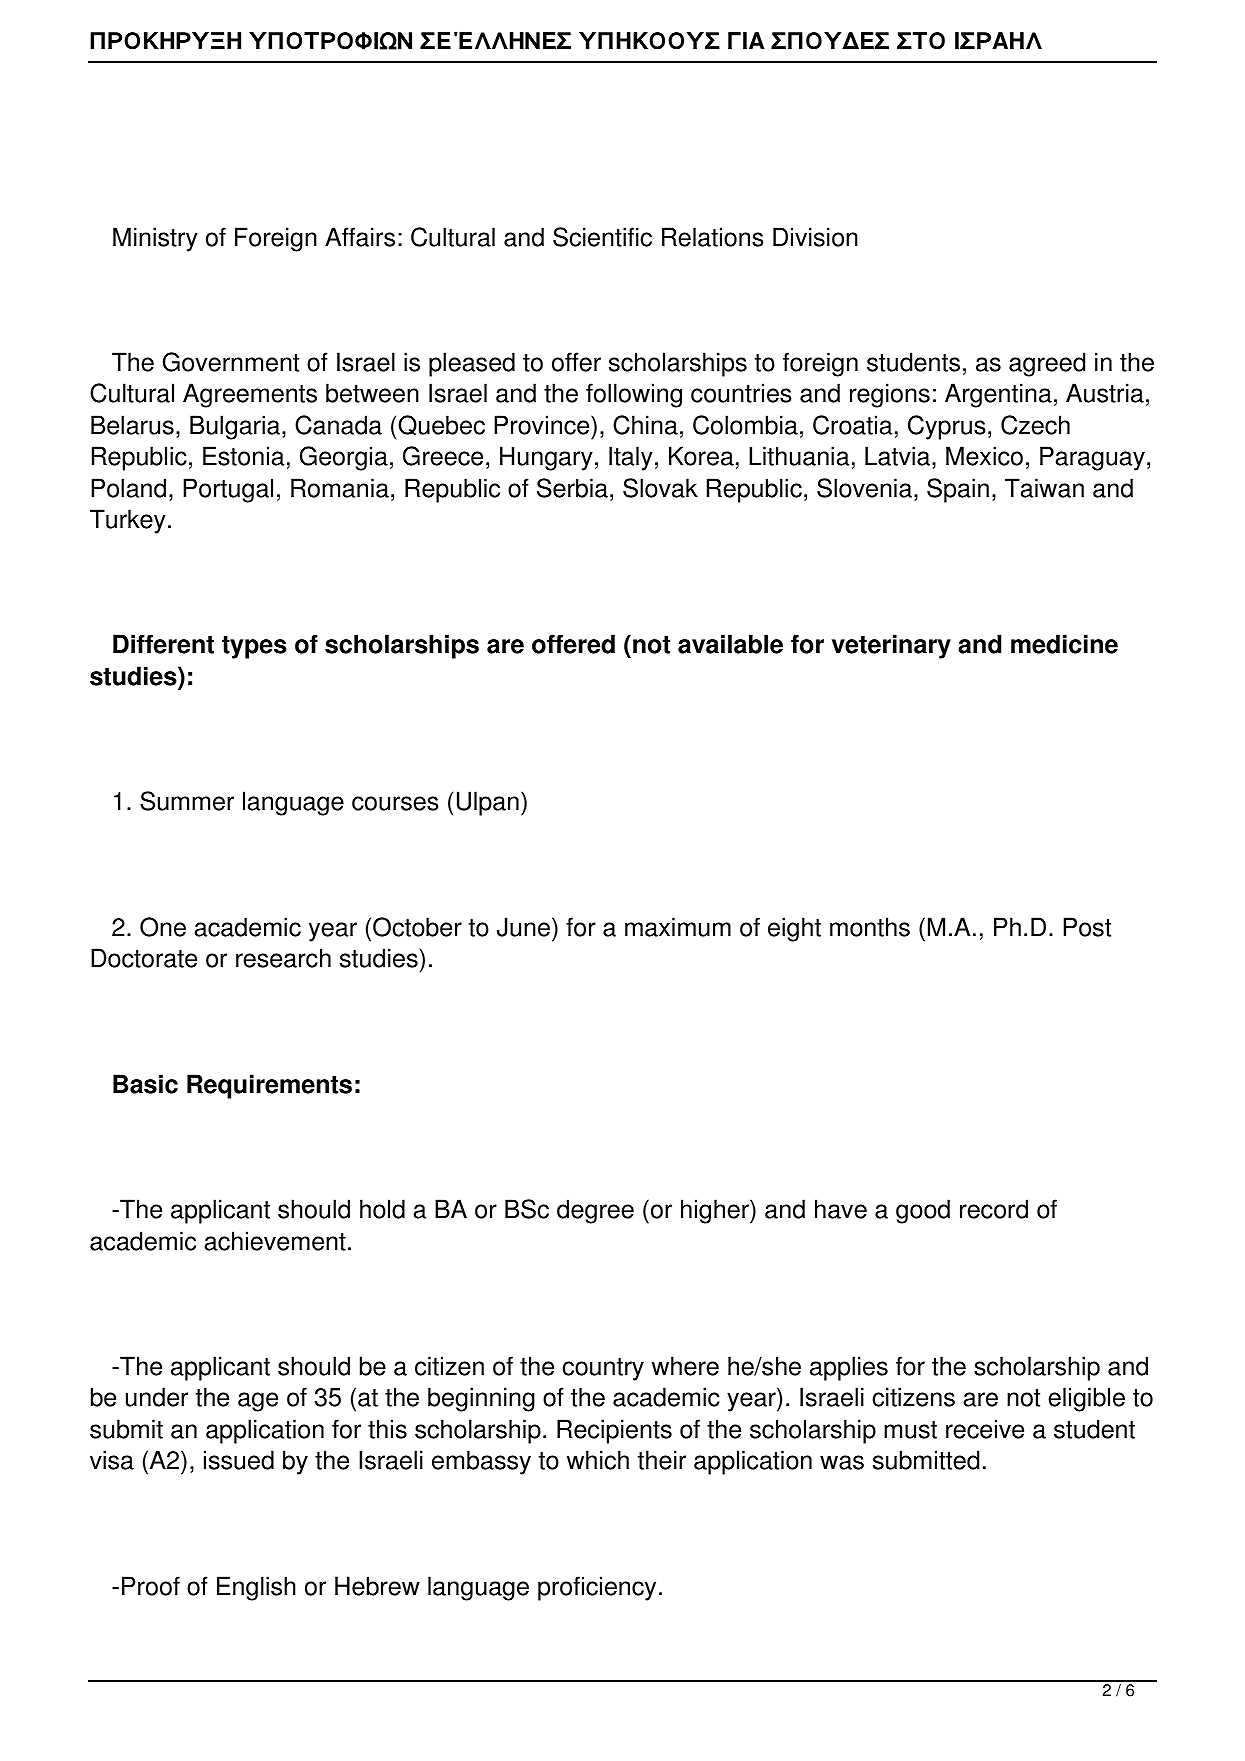 Image resolution: width=1245 pixels, height=1761 pixels. What do you see at coordinates (595, 1211) in the screenshot?
I see `degree` at bounding box center [595, 1211].
